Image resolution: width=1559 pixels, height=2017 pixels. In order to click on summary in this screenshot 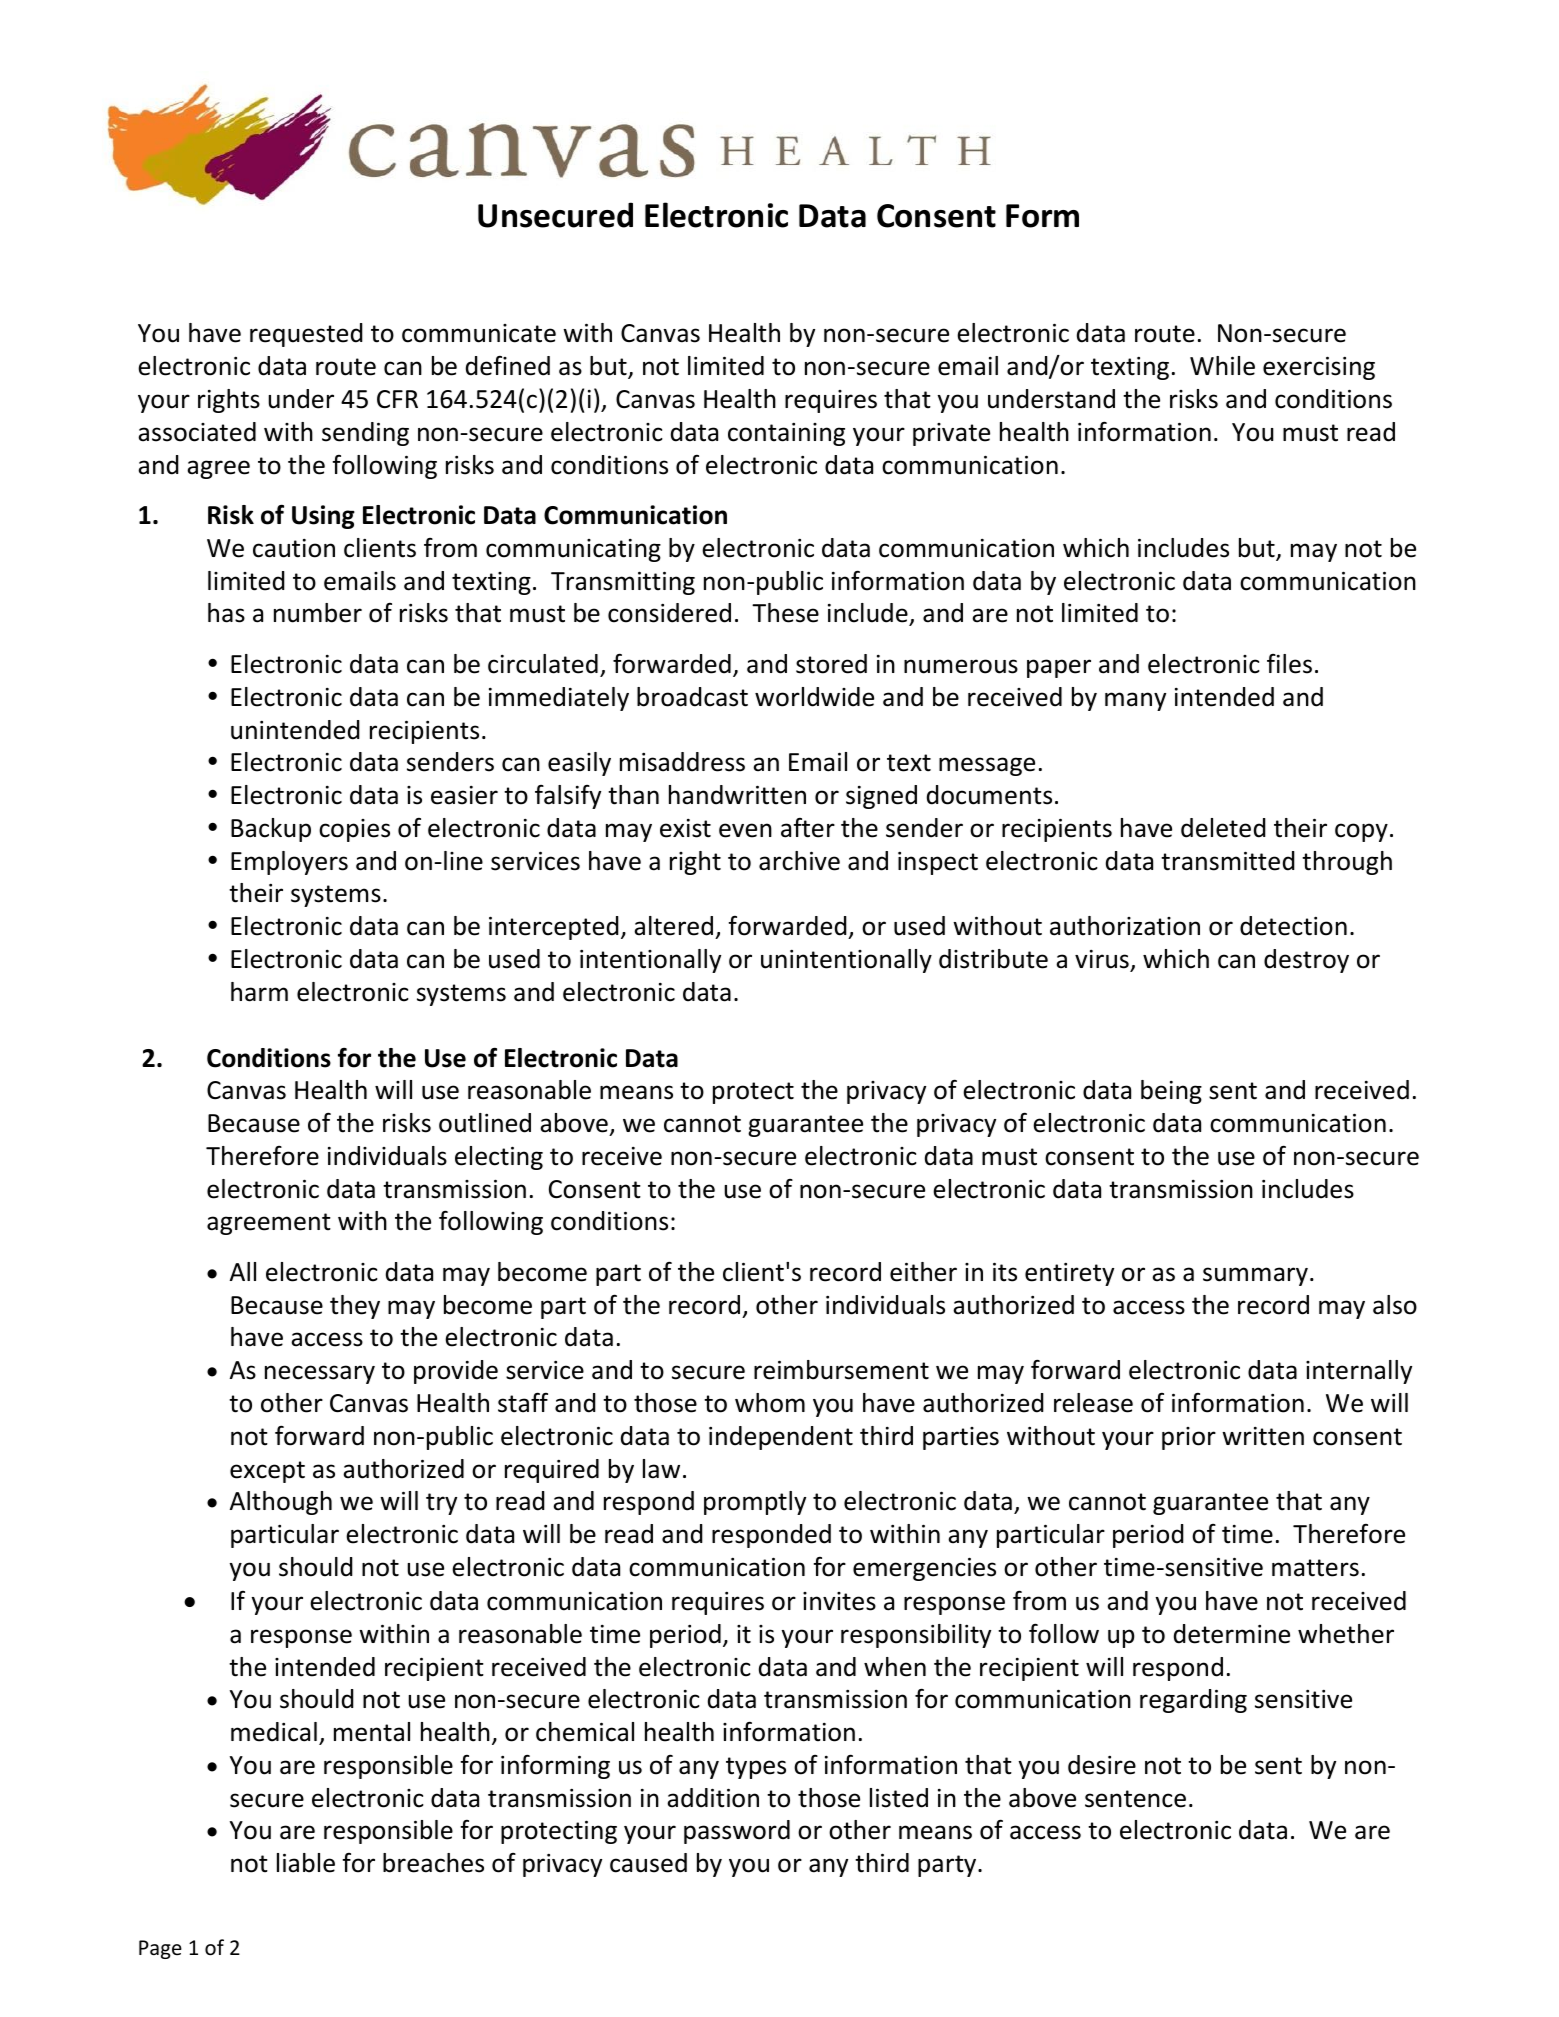, I will do `click(1255, 1276)`.
